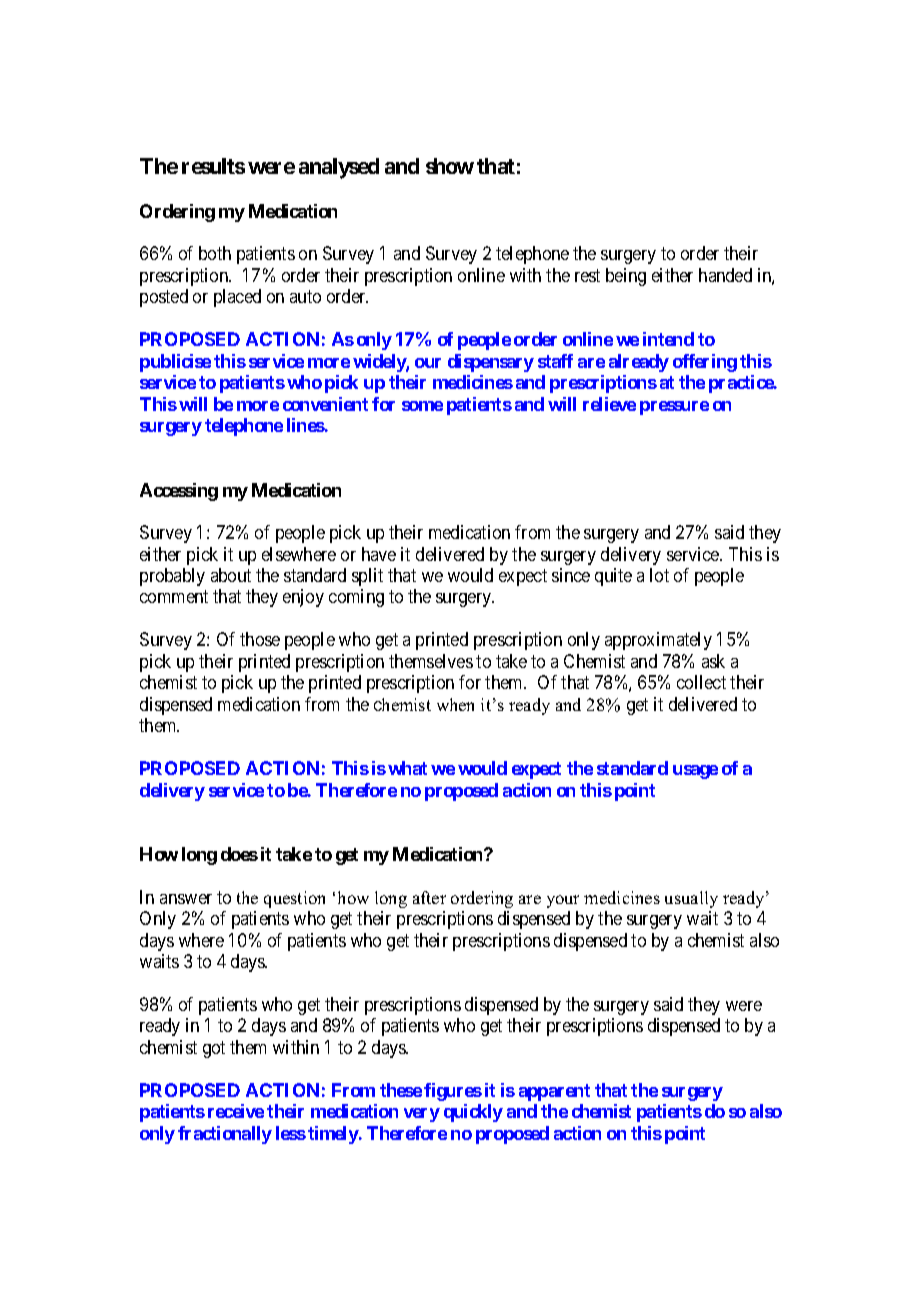  What do you see at coordinates (453, 1092) in the screenshot?
I see `figures` at bounding box center [453, 1092].
